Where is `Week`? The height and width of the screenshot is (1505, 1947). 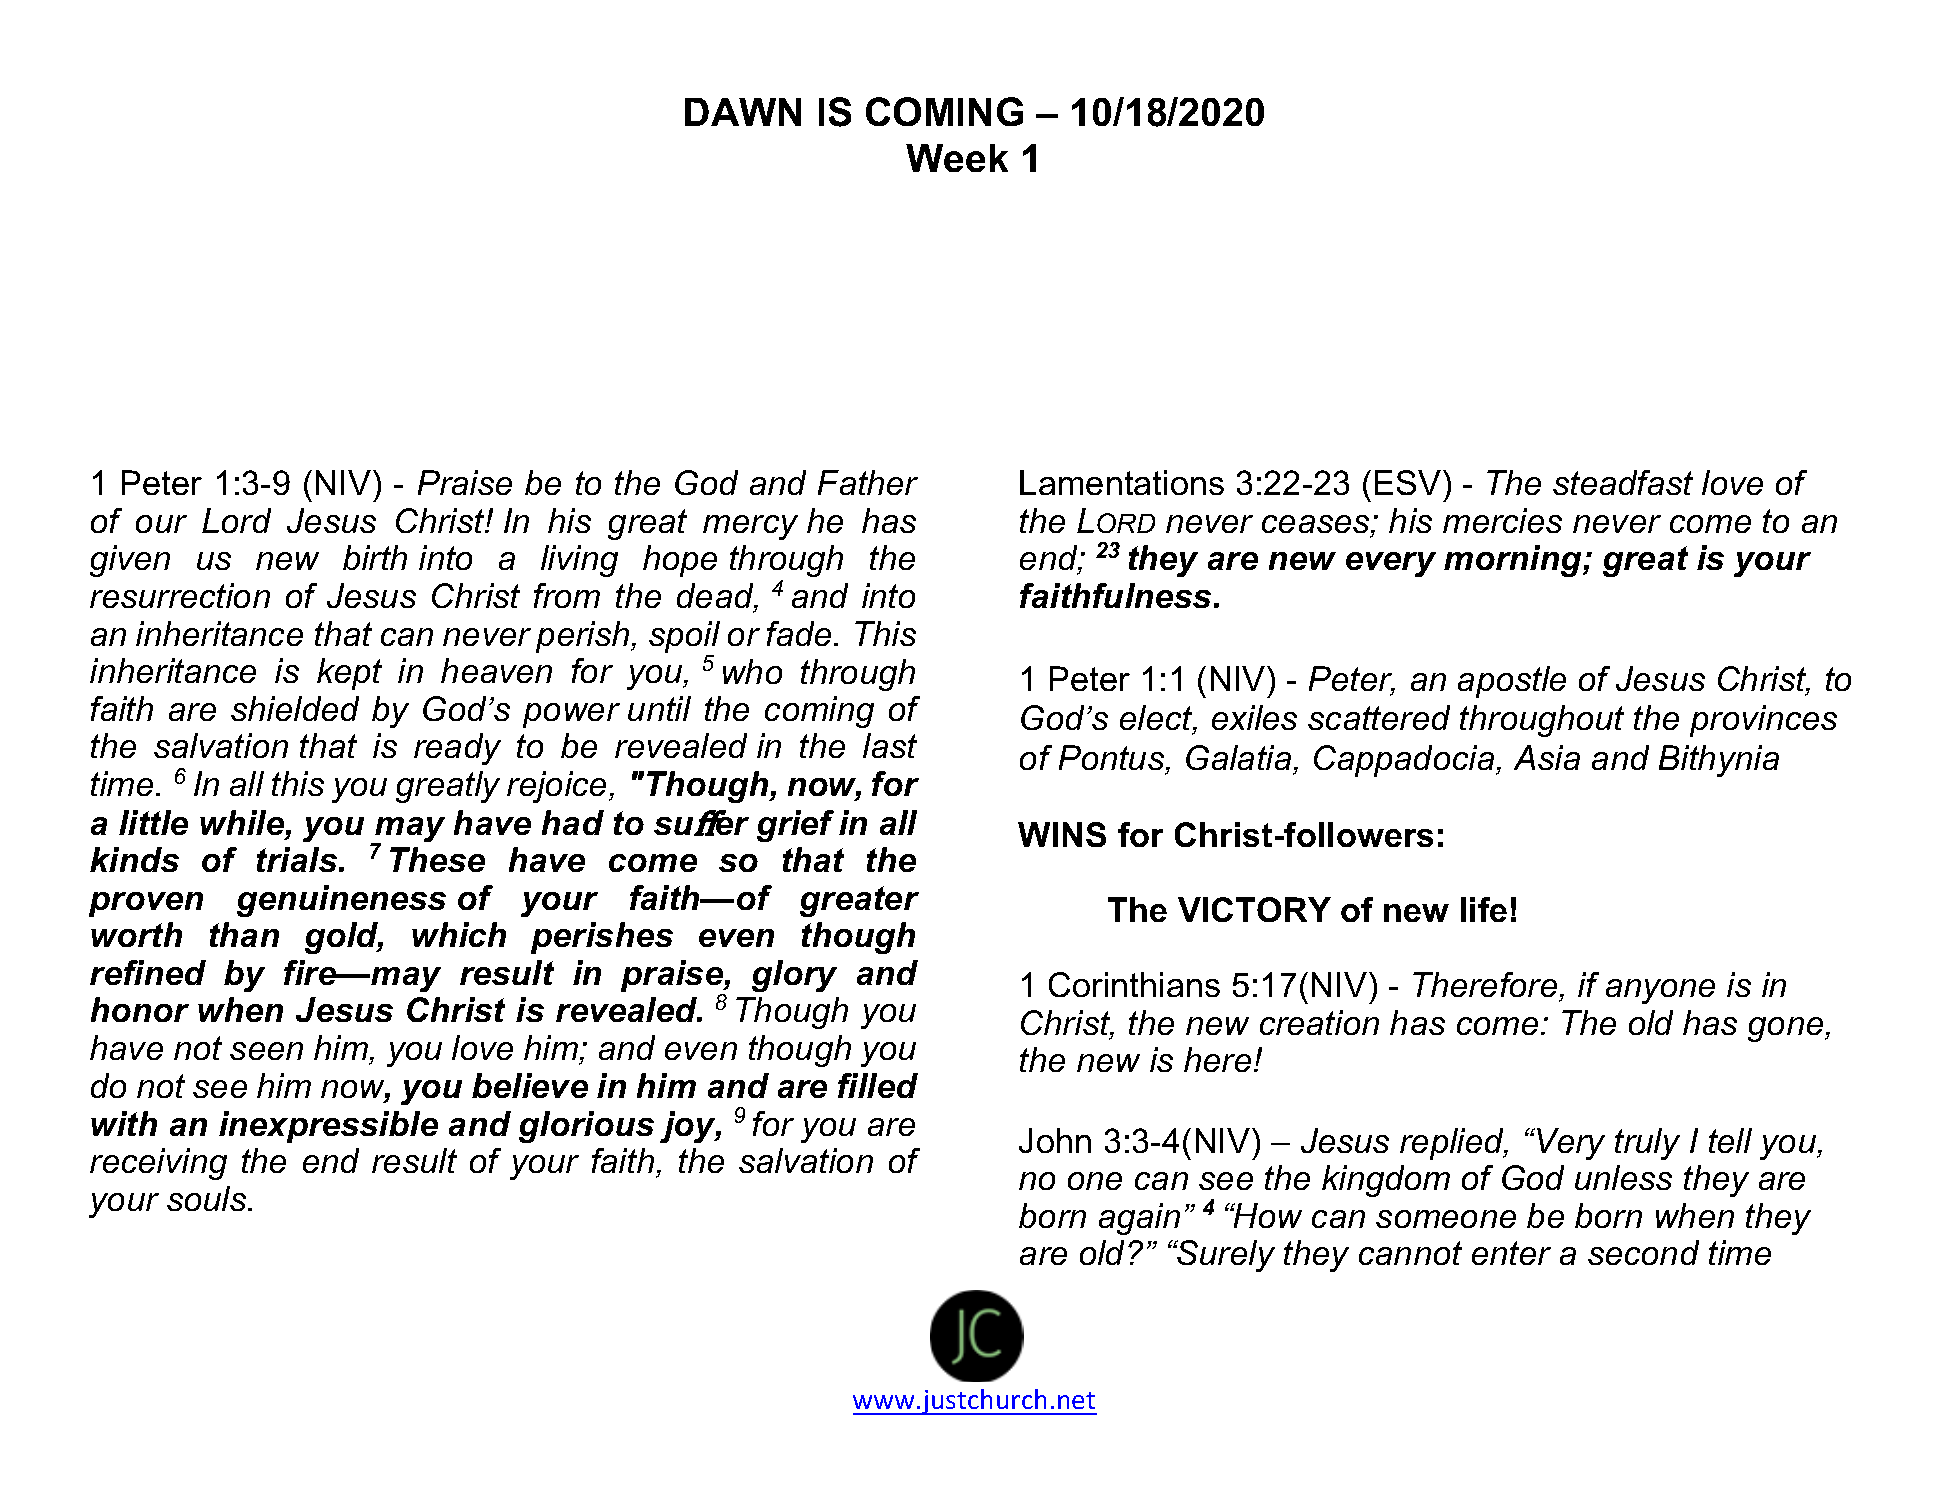
Week is located at coordinates (957, 158).
